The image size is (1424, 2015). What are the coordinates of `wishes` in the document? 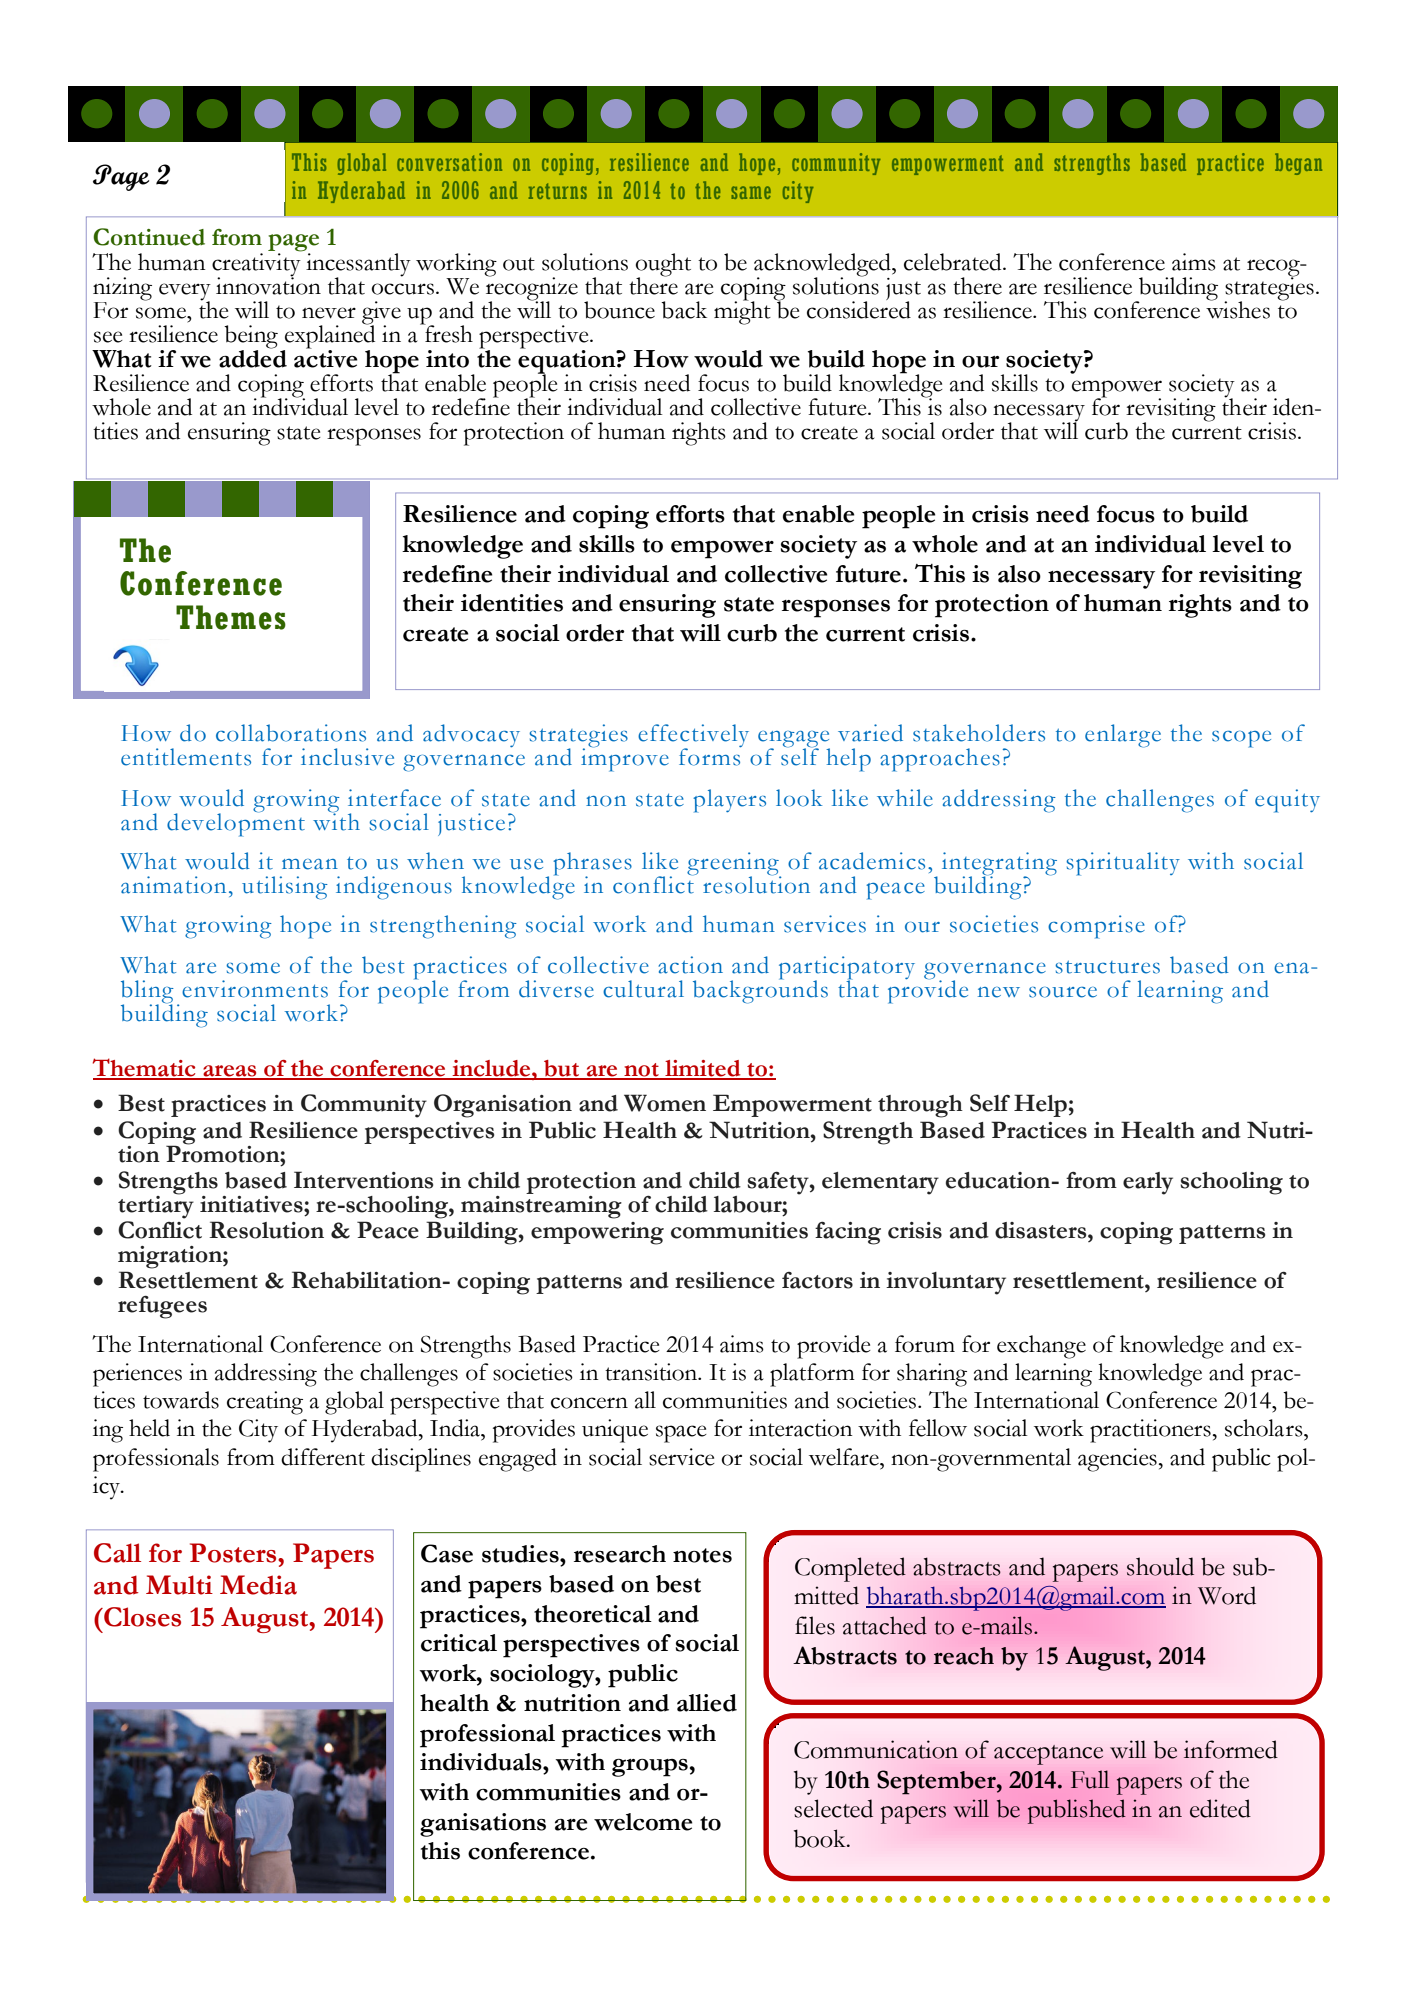 It's located at (1238, 309).
